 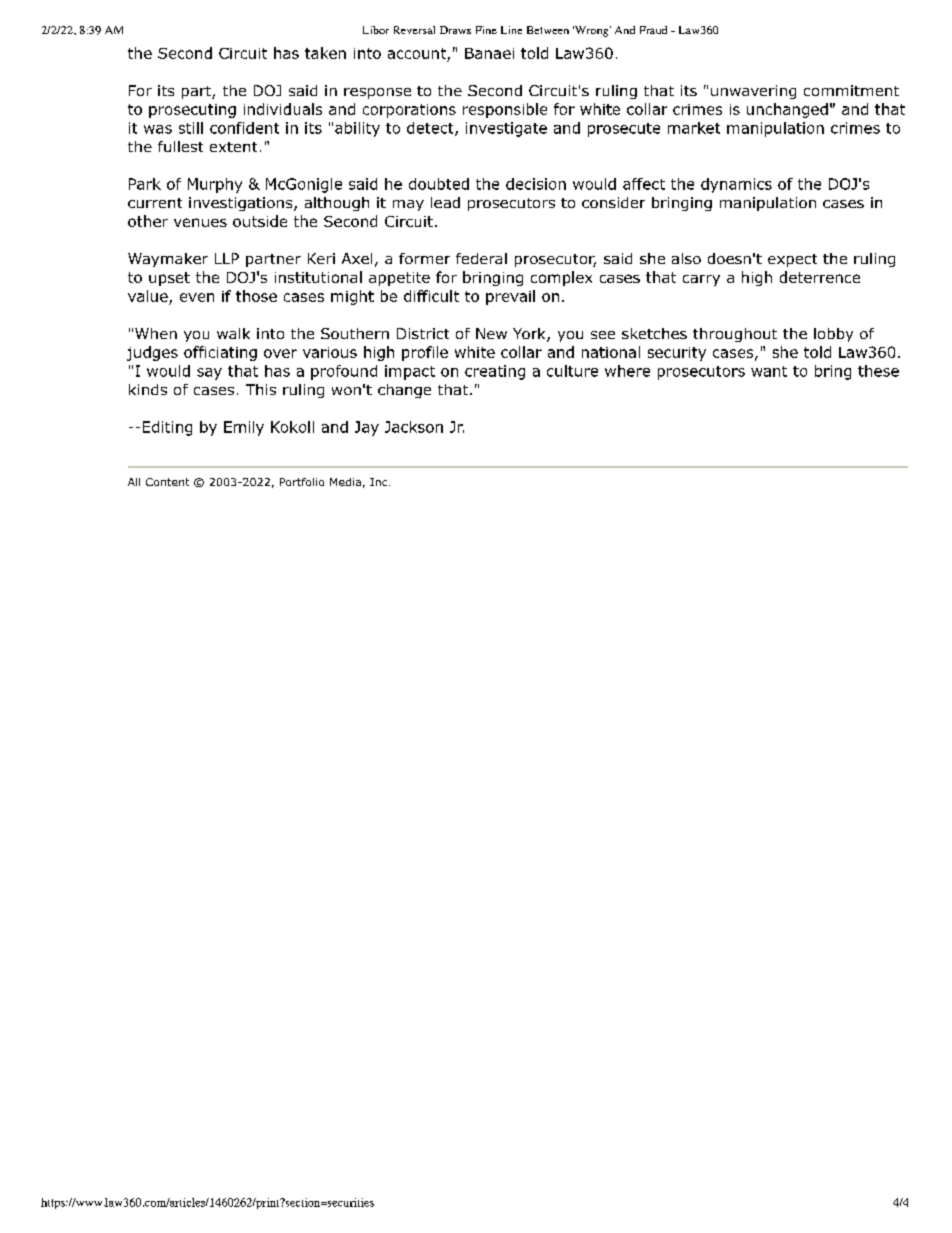 What do you see at coordinates (417, 53) in the screenshot?
I see `account` at bounding box center [417, 53].
